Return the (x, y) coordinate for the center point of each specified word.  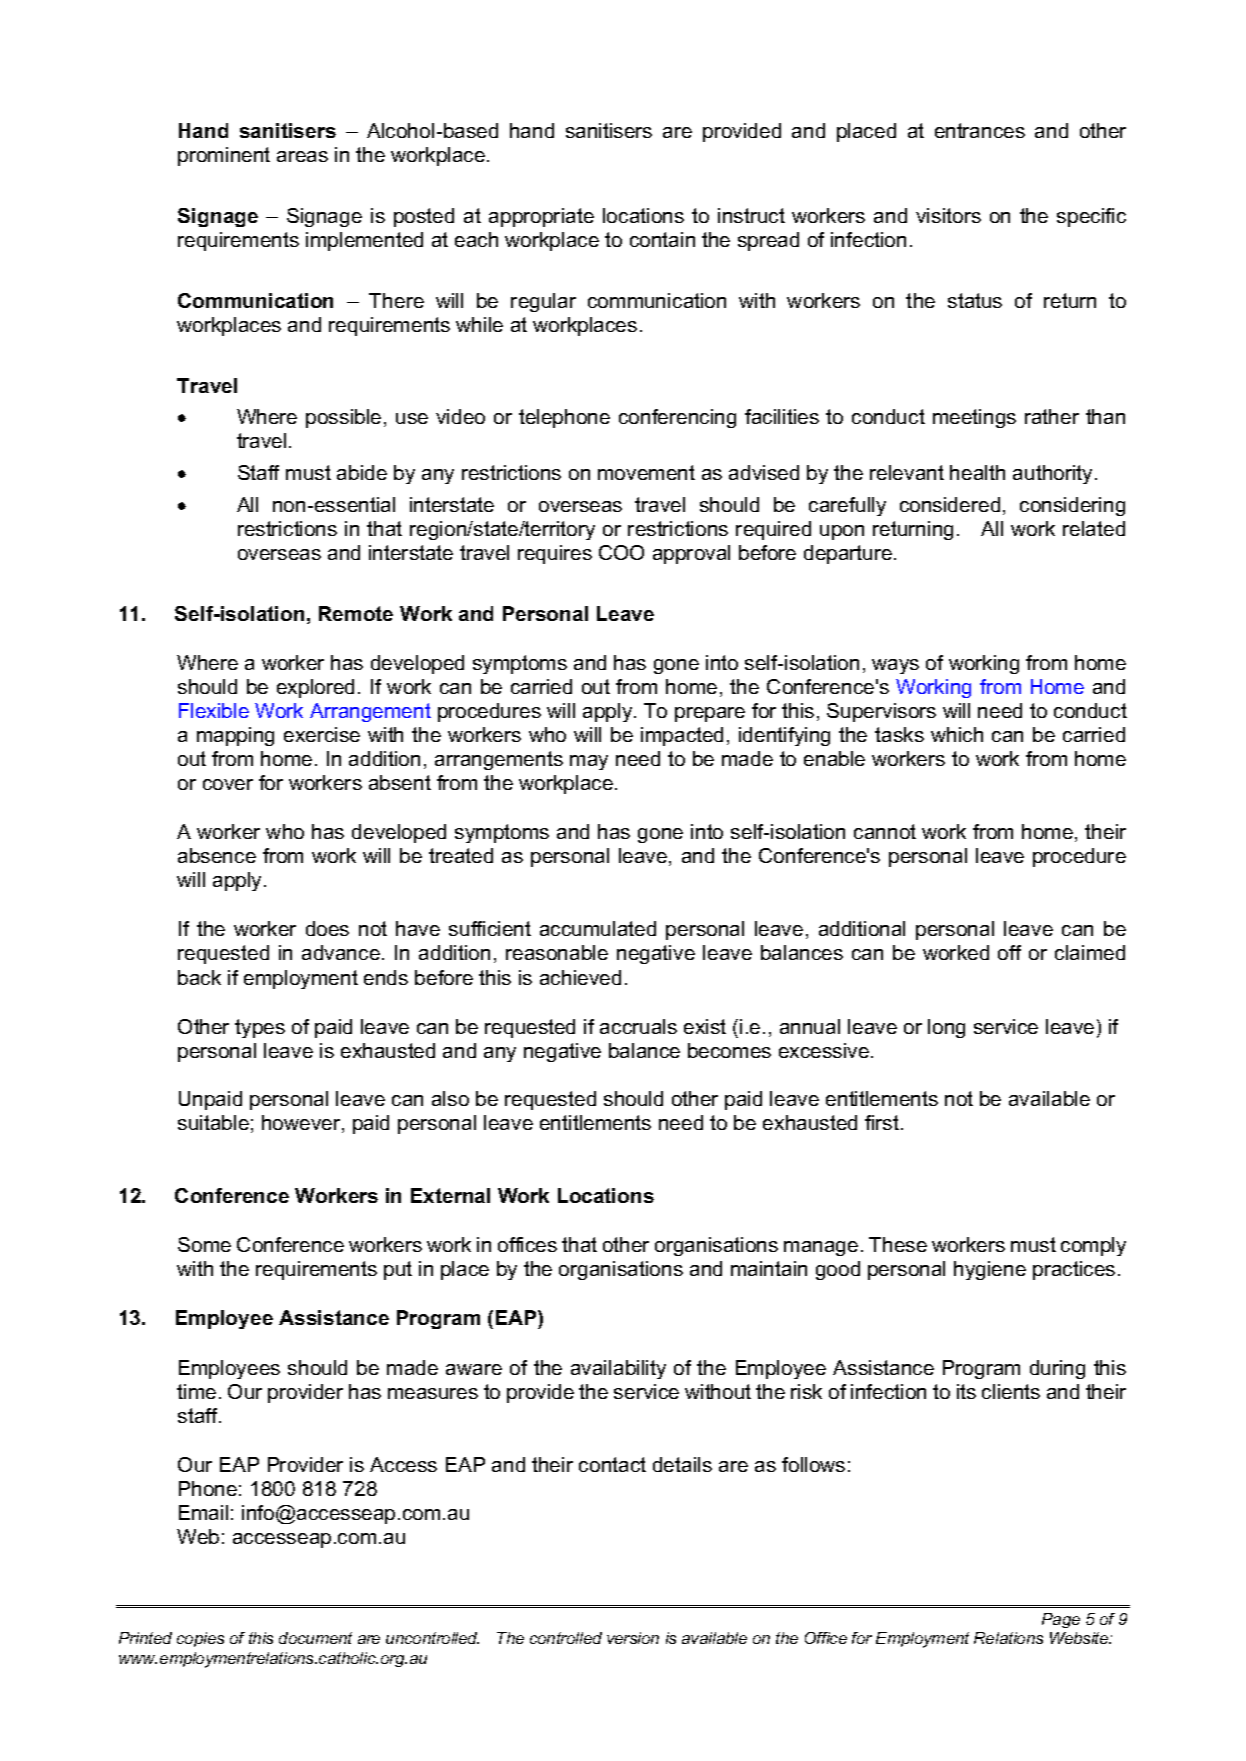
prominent (224, 156)
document (315, 1638)
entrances (980, 130)
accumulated (598, 928)
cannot (885, 831)
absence (217, 855)
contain (662, 239)
